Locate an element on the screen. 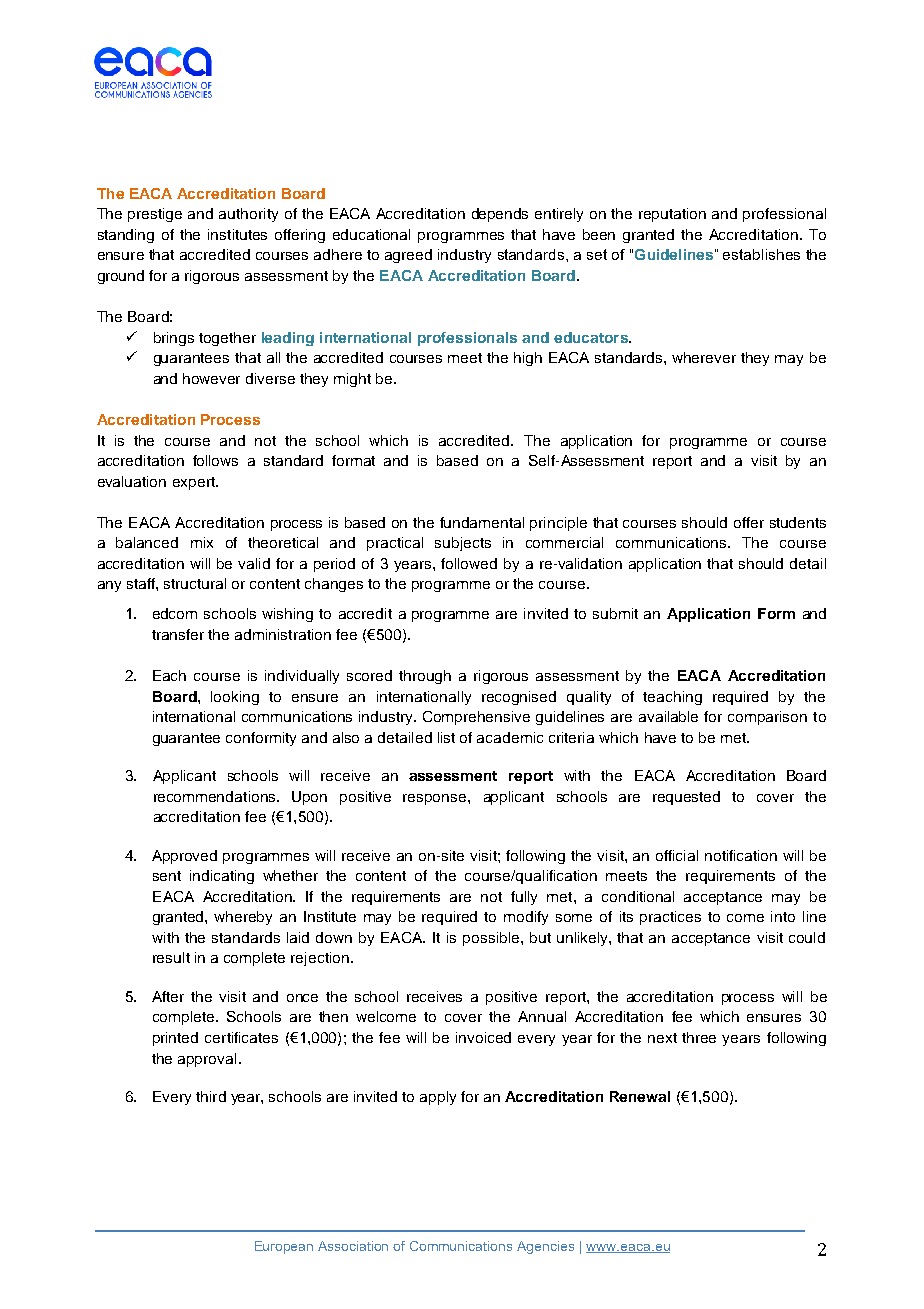 Image resolution: width=924 pixels, height=1309 pixels. agreed is located at coordinates (408, 256).
